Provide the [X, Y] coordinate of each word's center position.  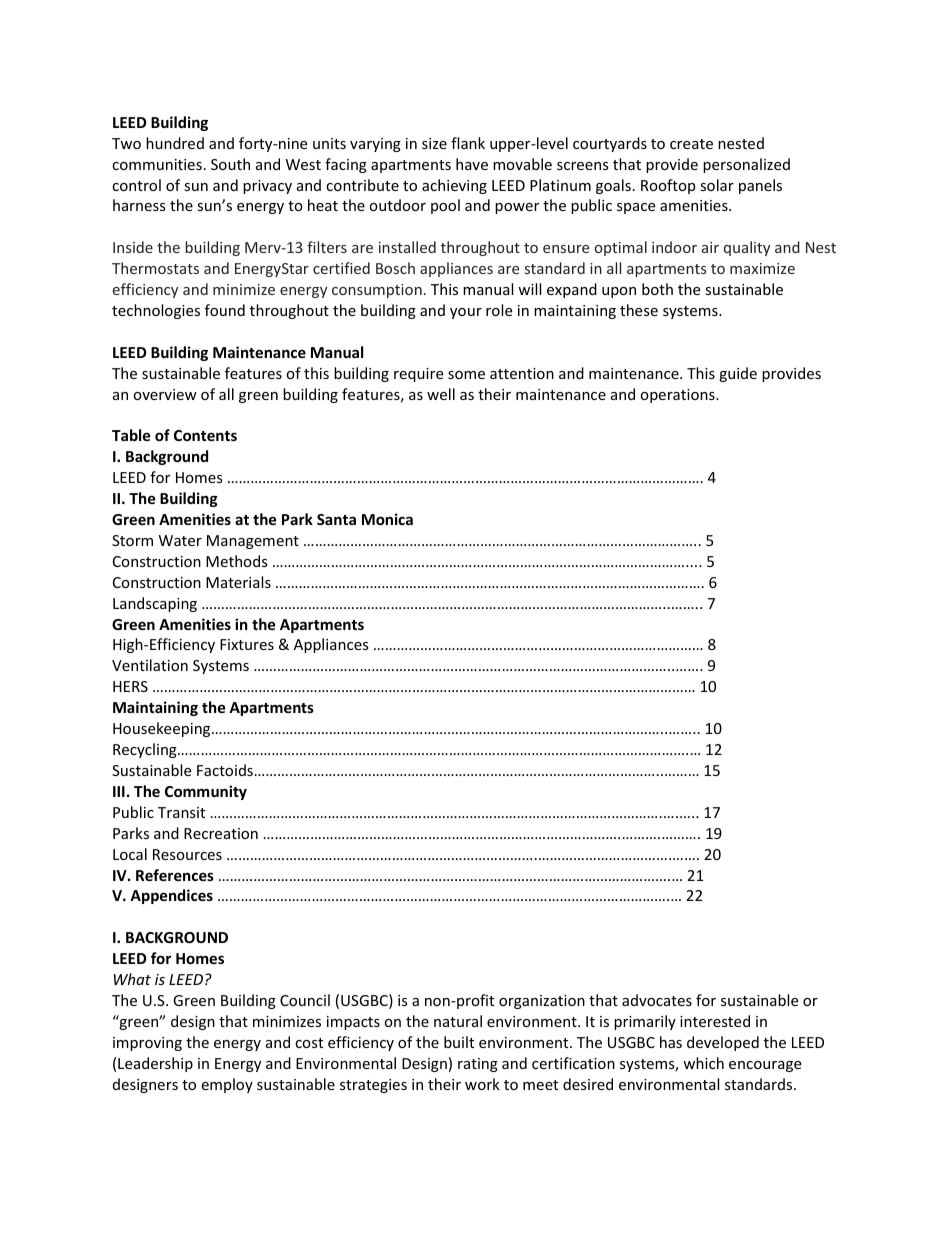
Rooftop [668, 186]
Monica [387, 519]
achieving [454, 186]
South [230, 164]
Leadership [155, 1064]
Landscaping [155, 604]
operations [678, 396]
